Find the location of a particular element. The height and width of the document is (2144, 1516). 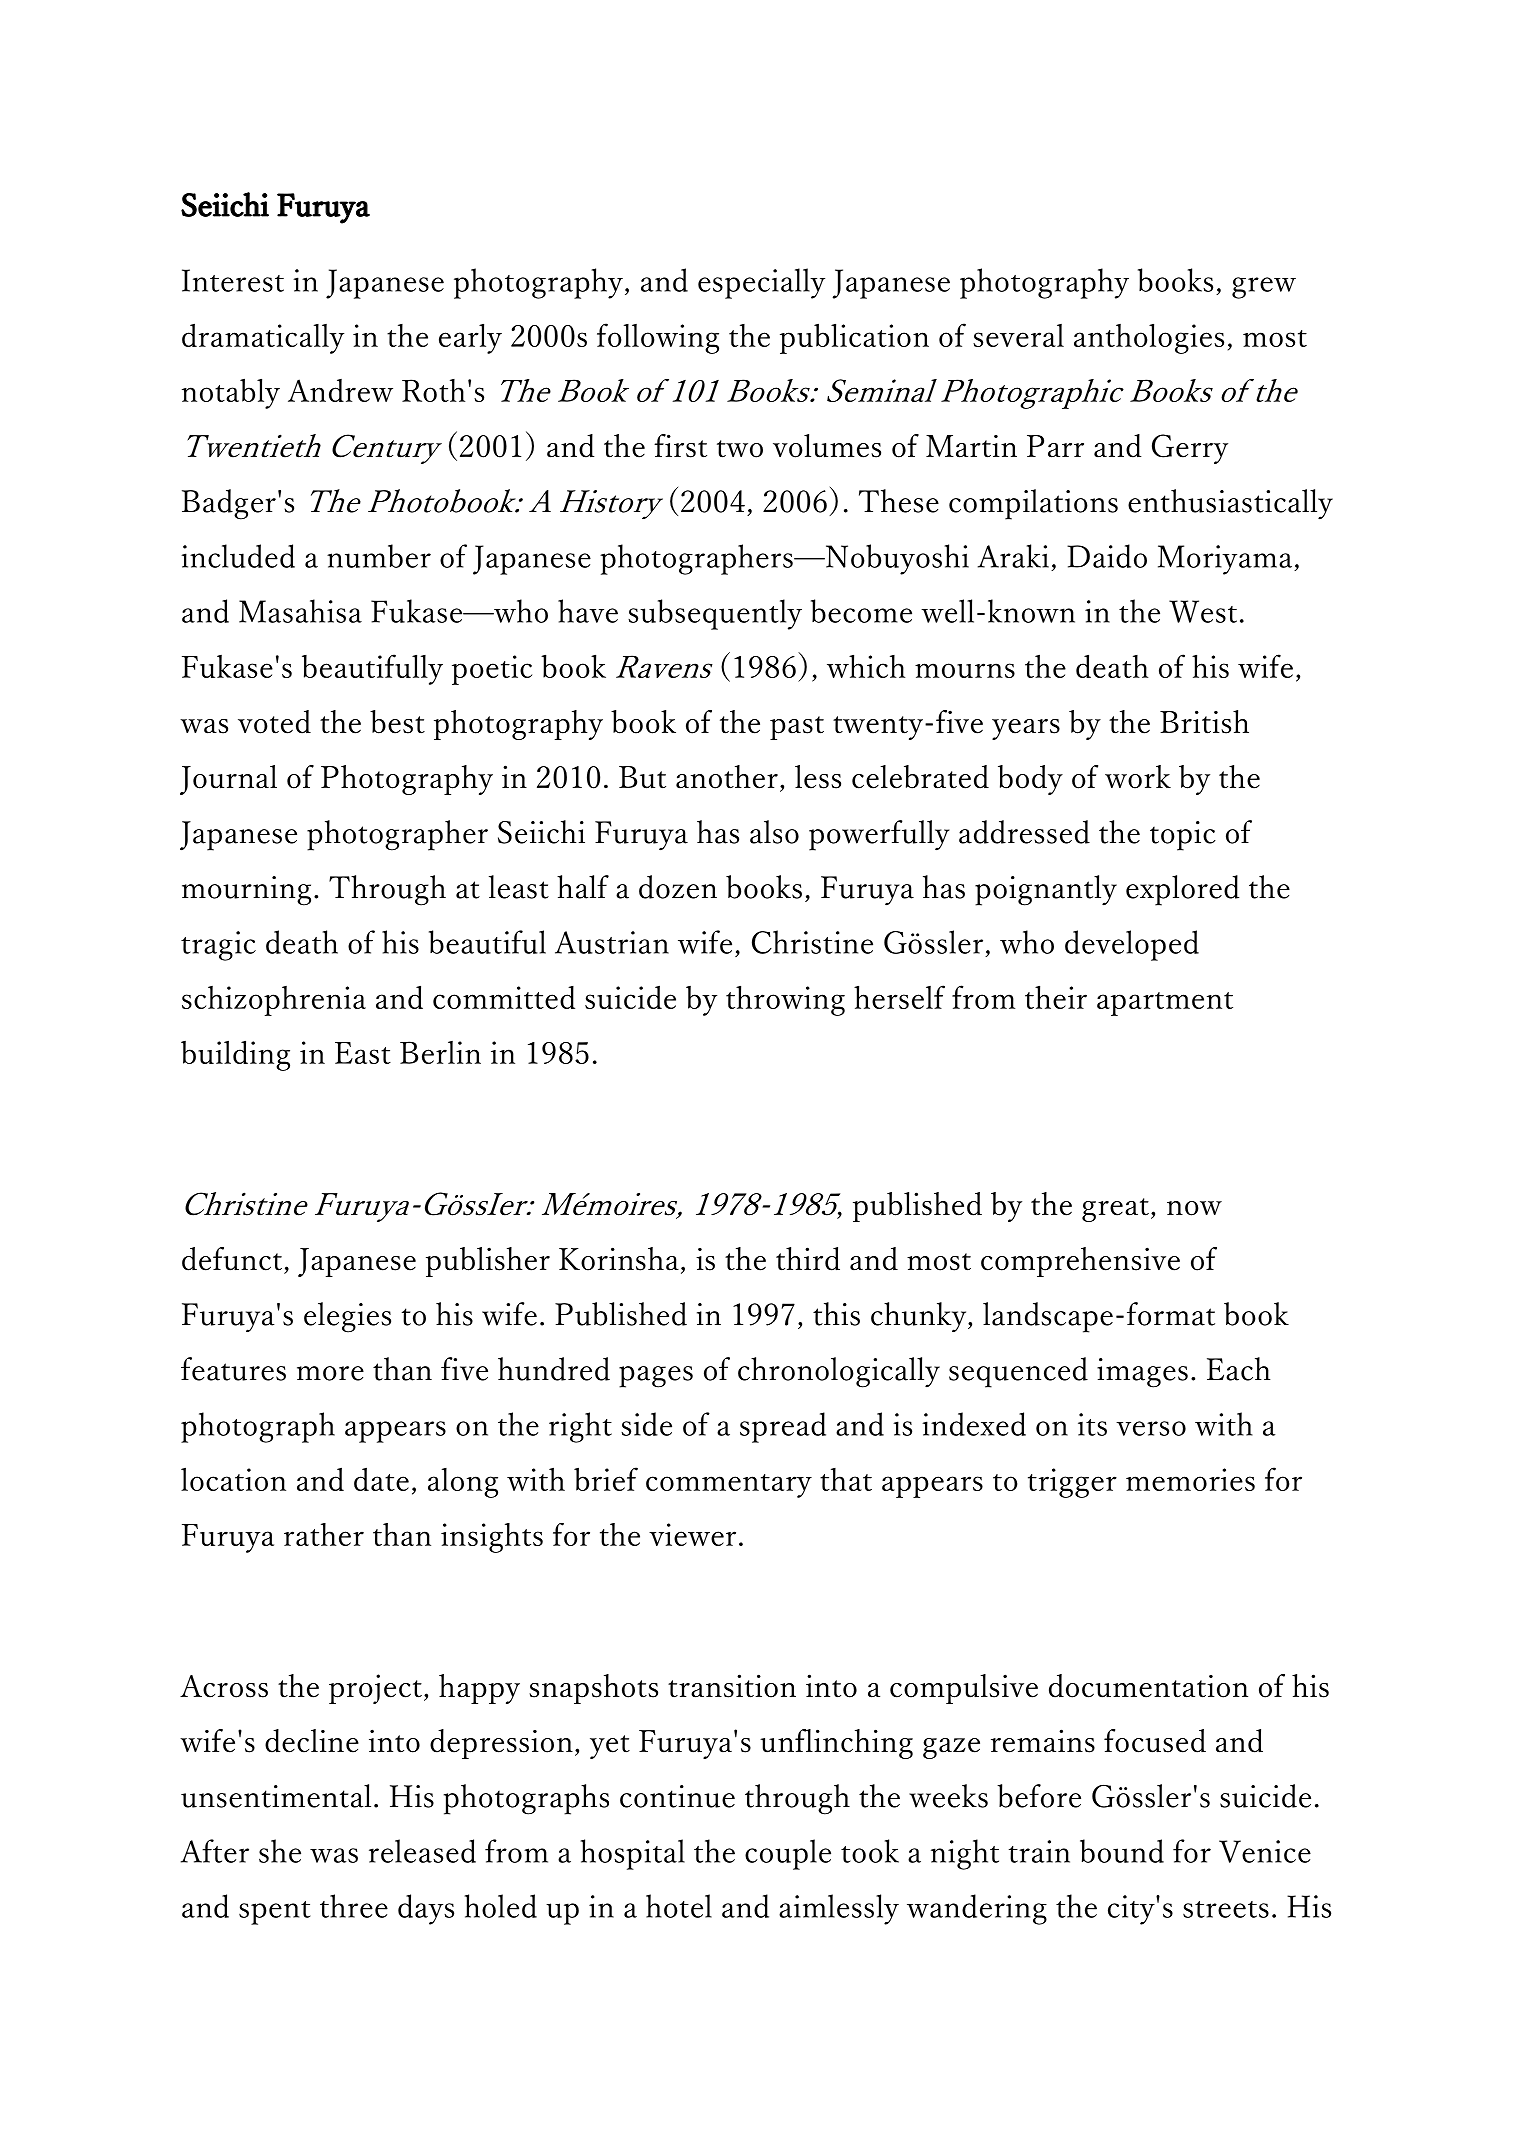

couple is located at coordinates (788, 1854).
